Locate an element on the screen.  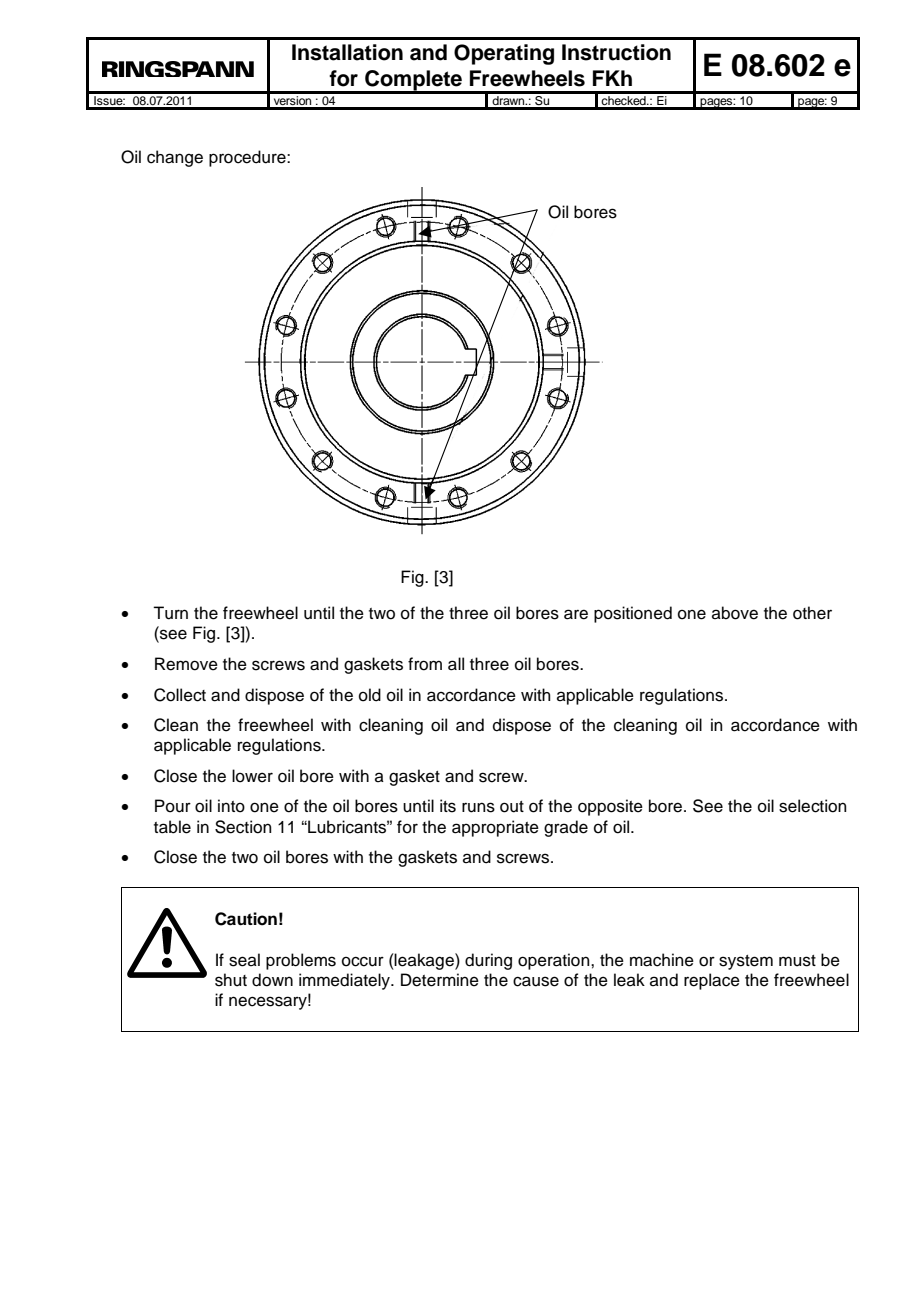
seal is located at coordinates (244, 960).
